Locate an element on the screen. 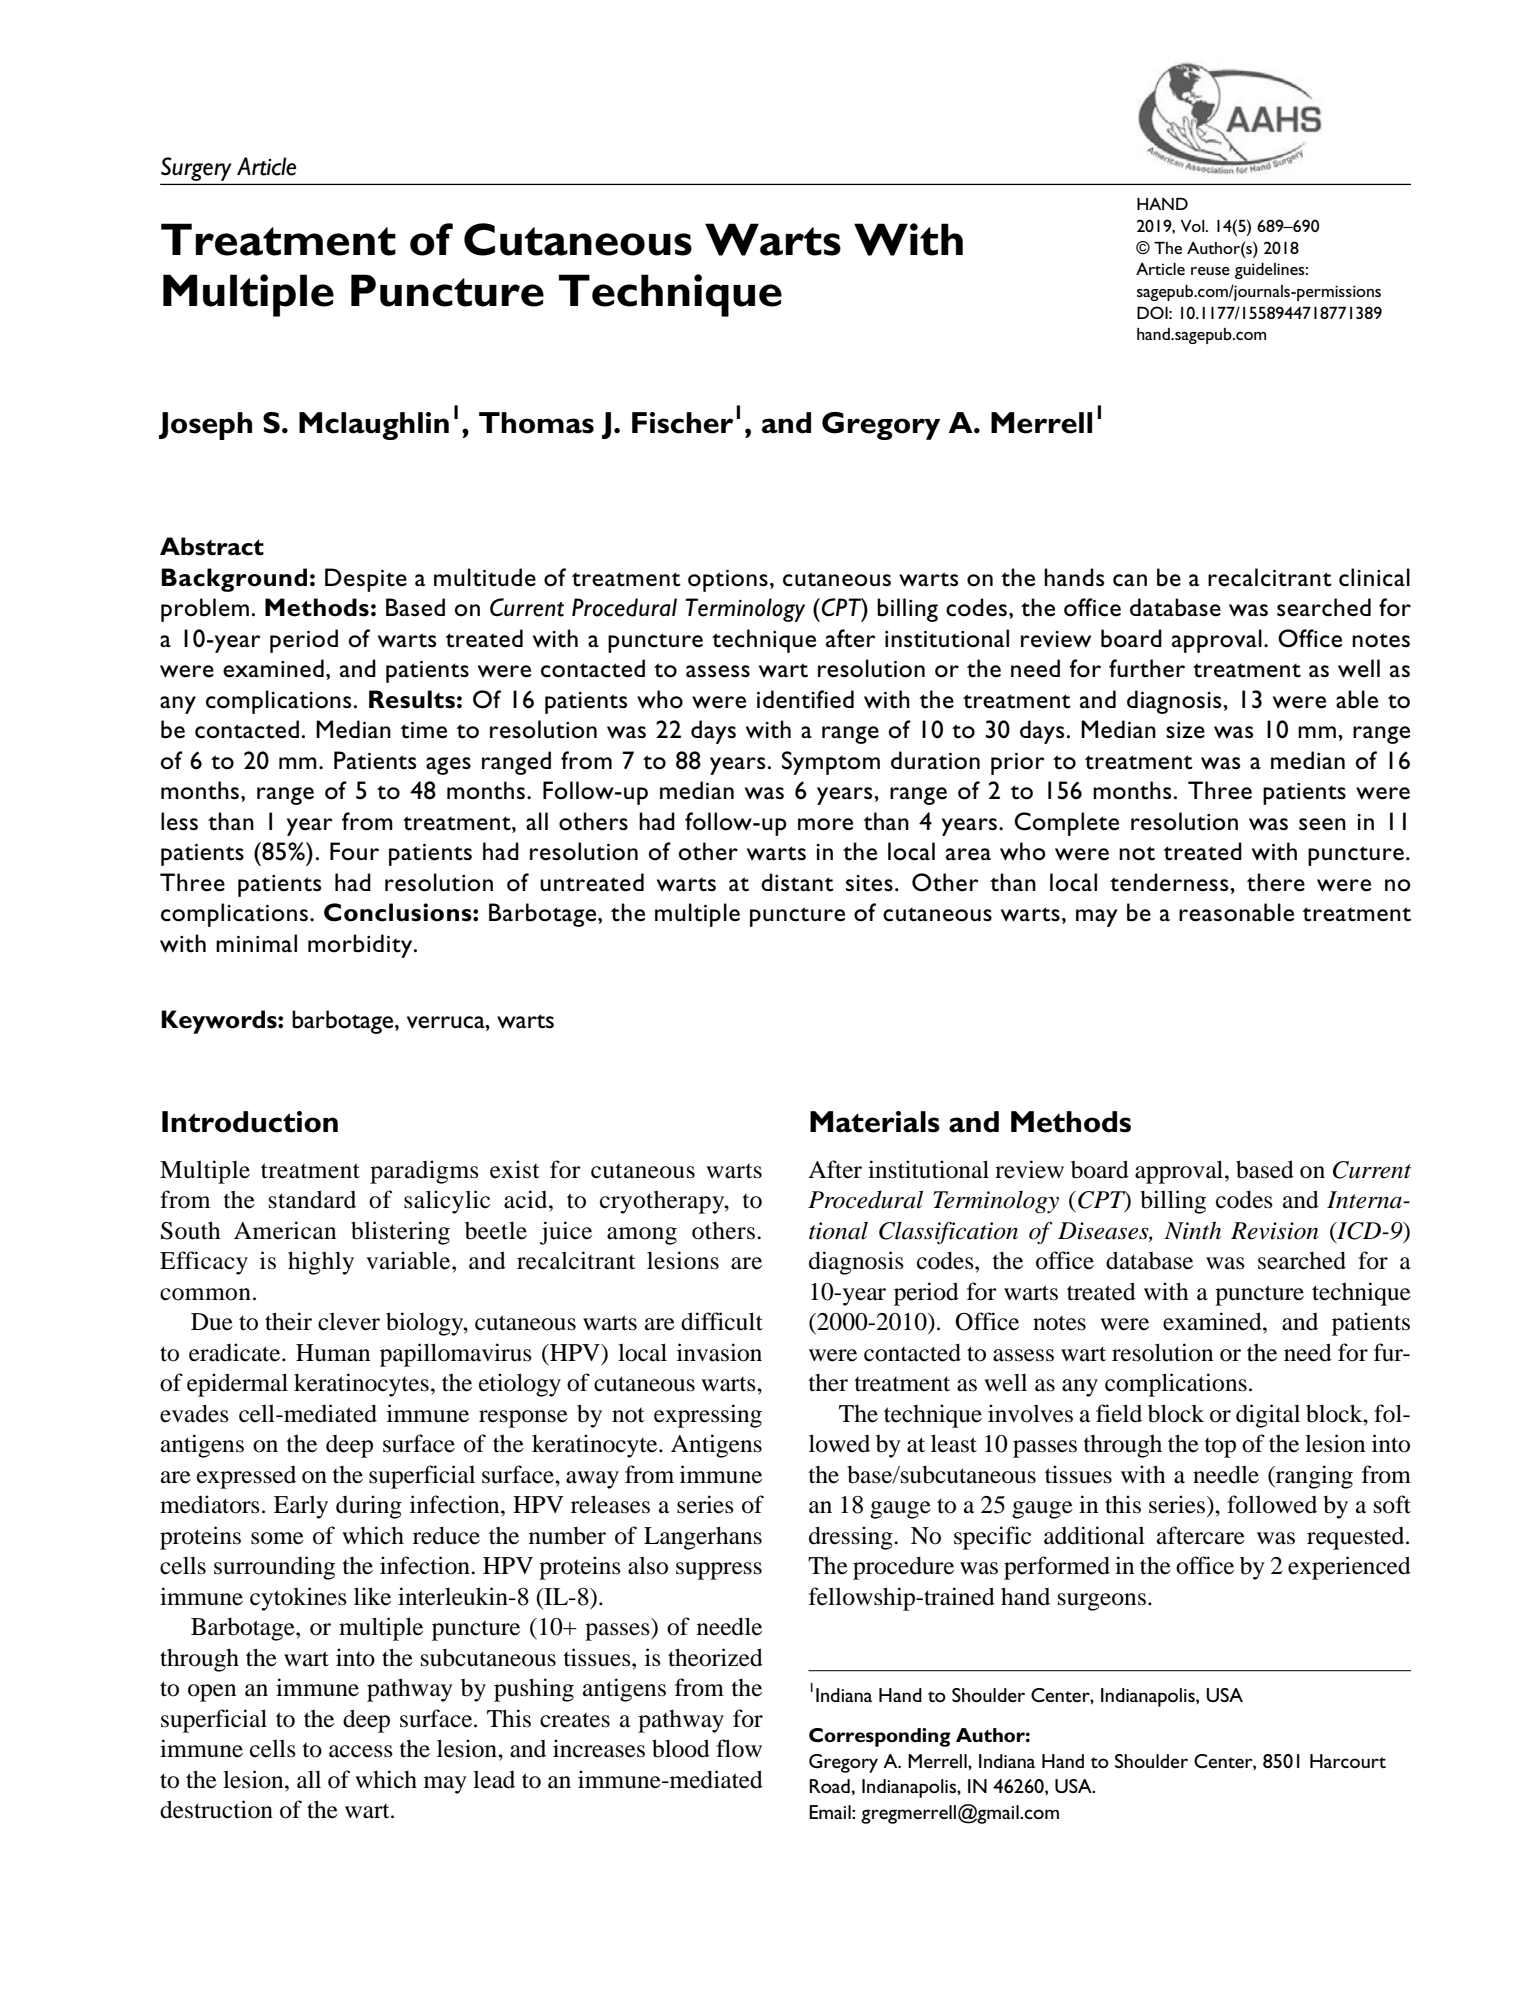 The image size is (1533, 1991). Revision is located at coordinates (1275, 1231).
